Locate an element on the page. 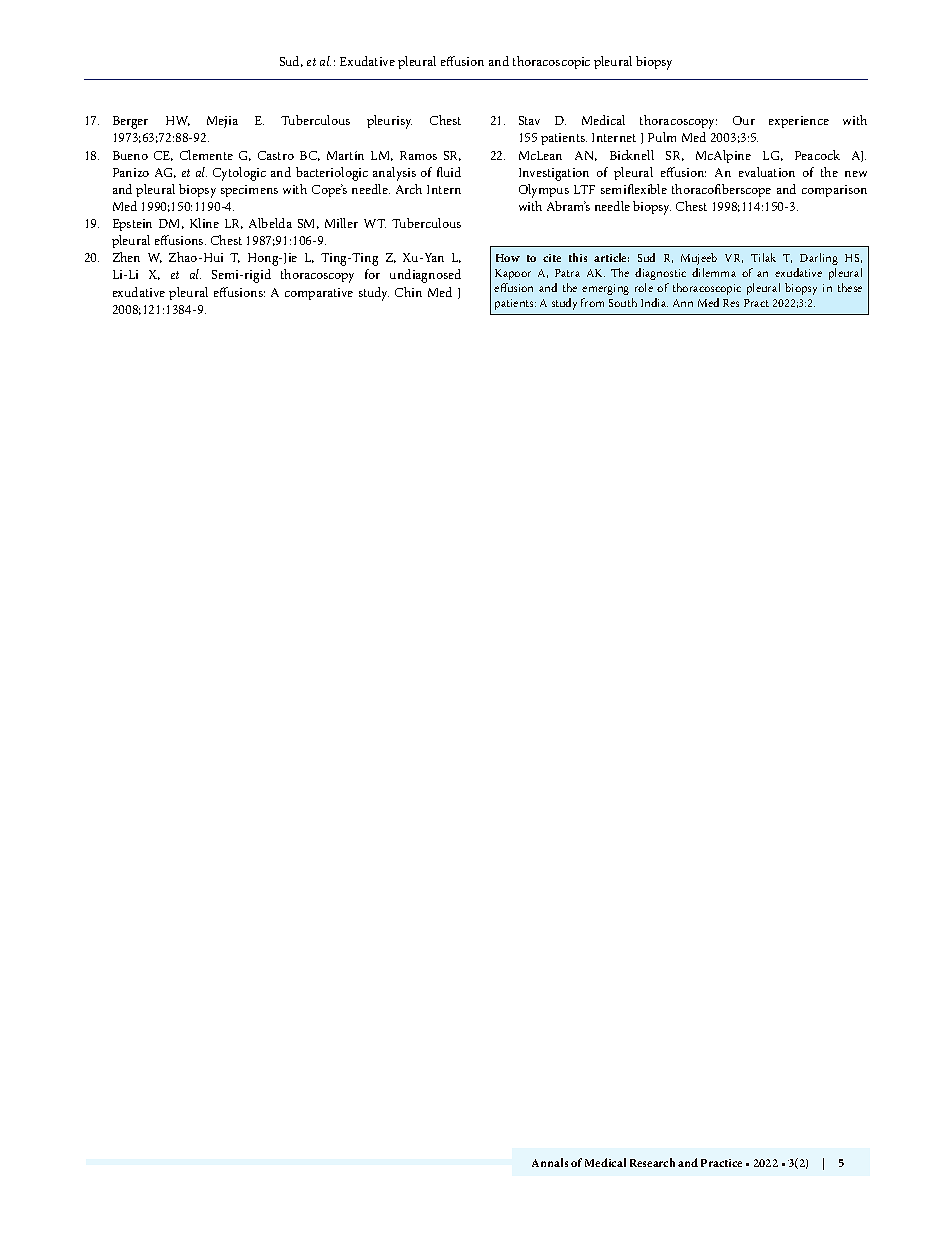 This image has width=952, height=1233. Olympus is located at coordinates (544, 191).
